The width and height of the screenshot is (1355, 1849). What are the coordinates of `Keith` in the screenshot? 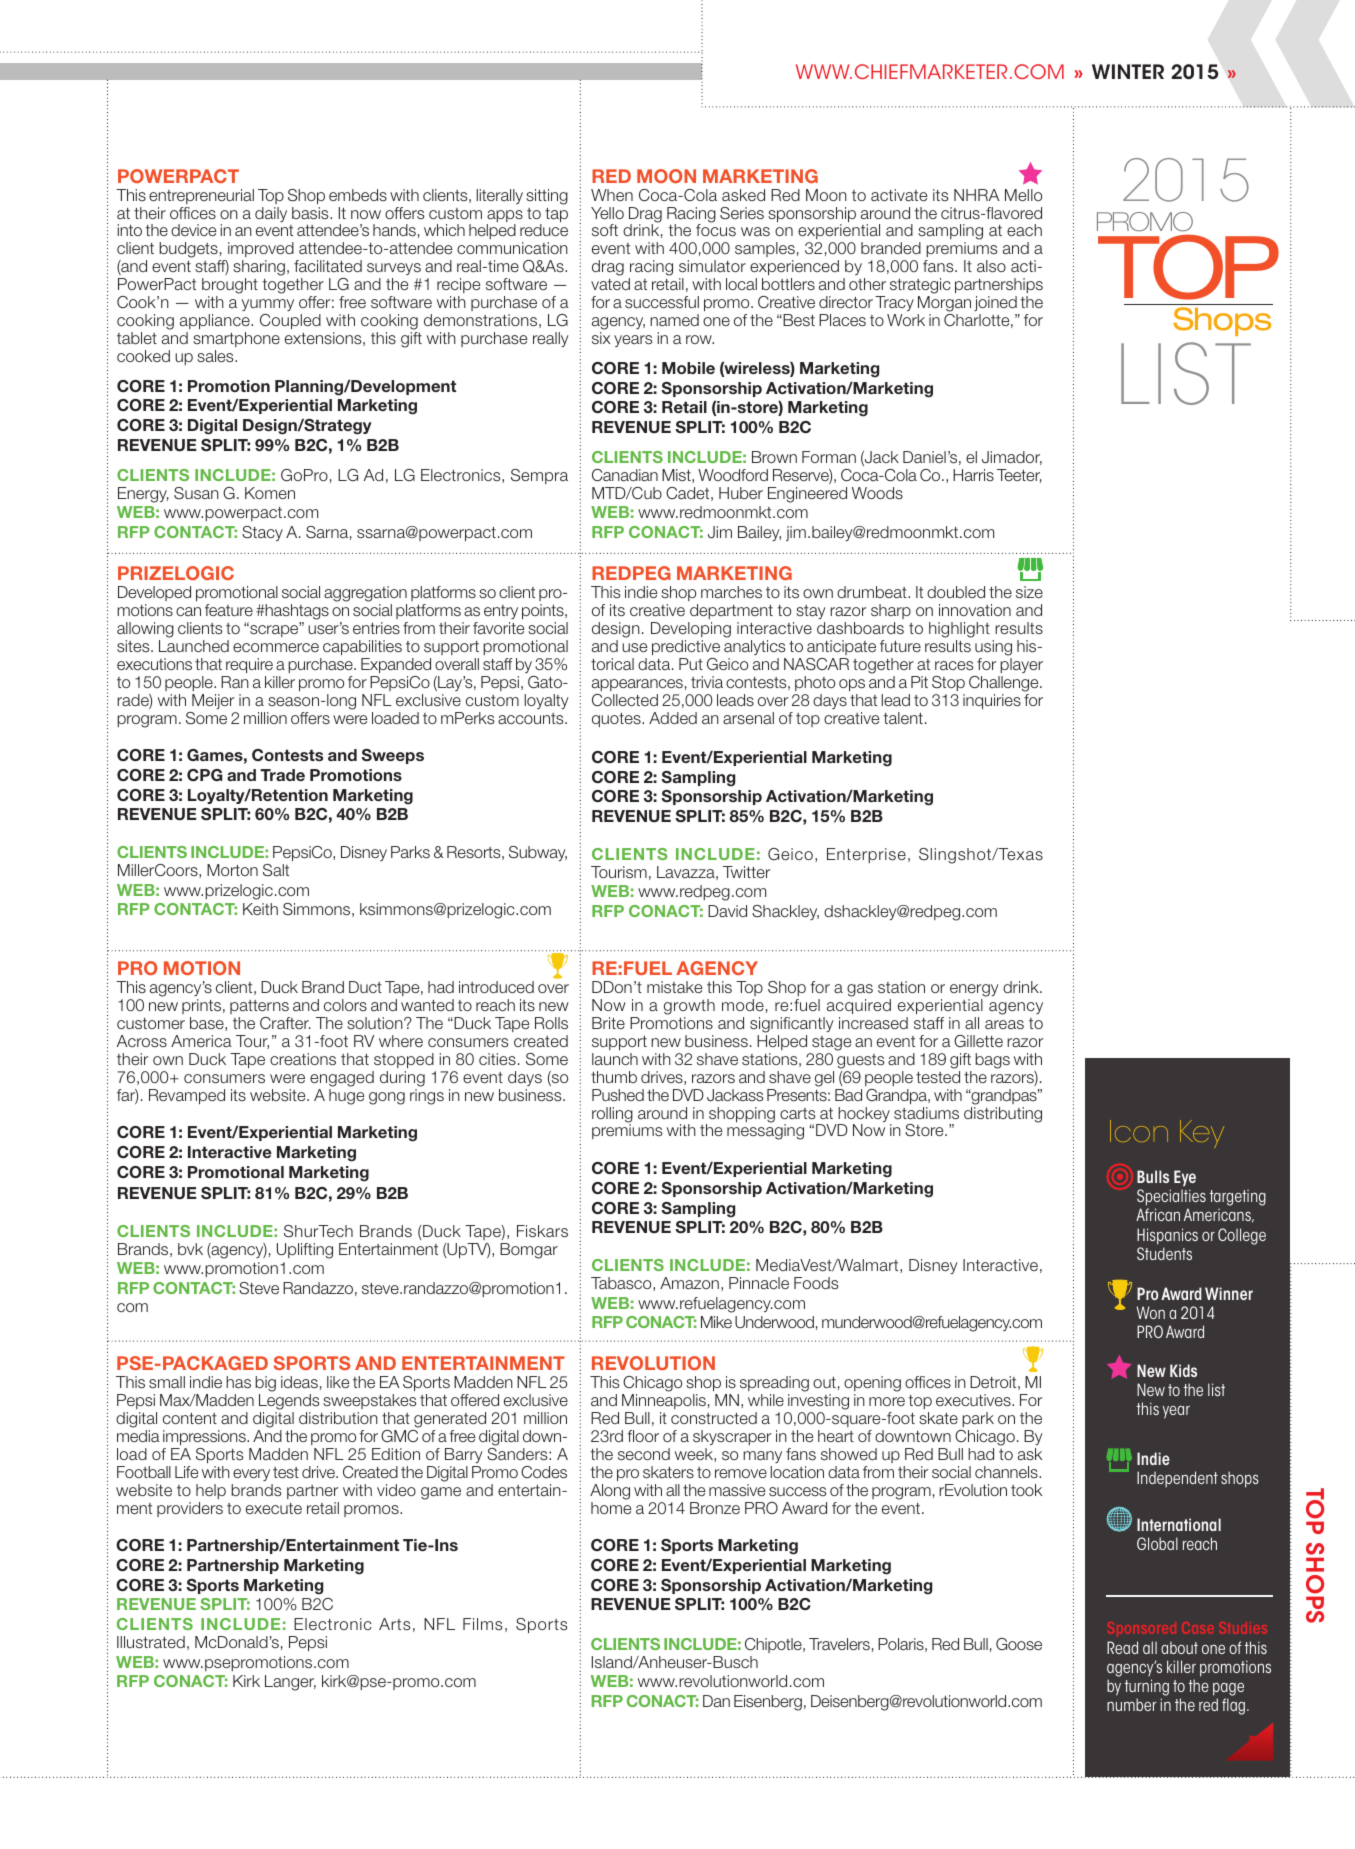 It's located at (260, 909).
